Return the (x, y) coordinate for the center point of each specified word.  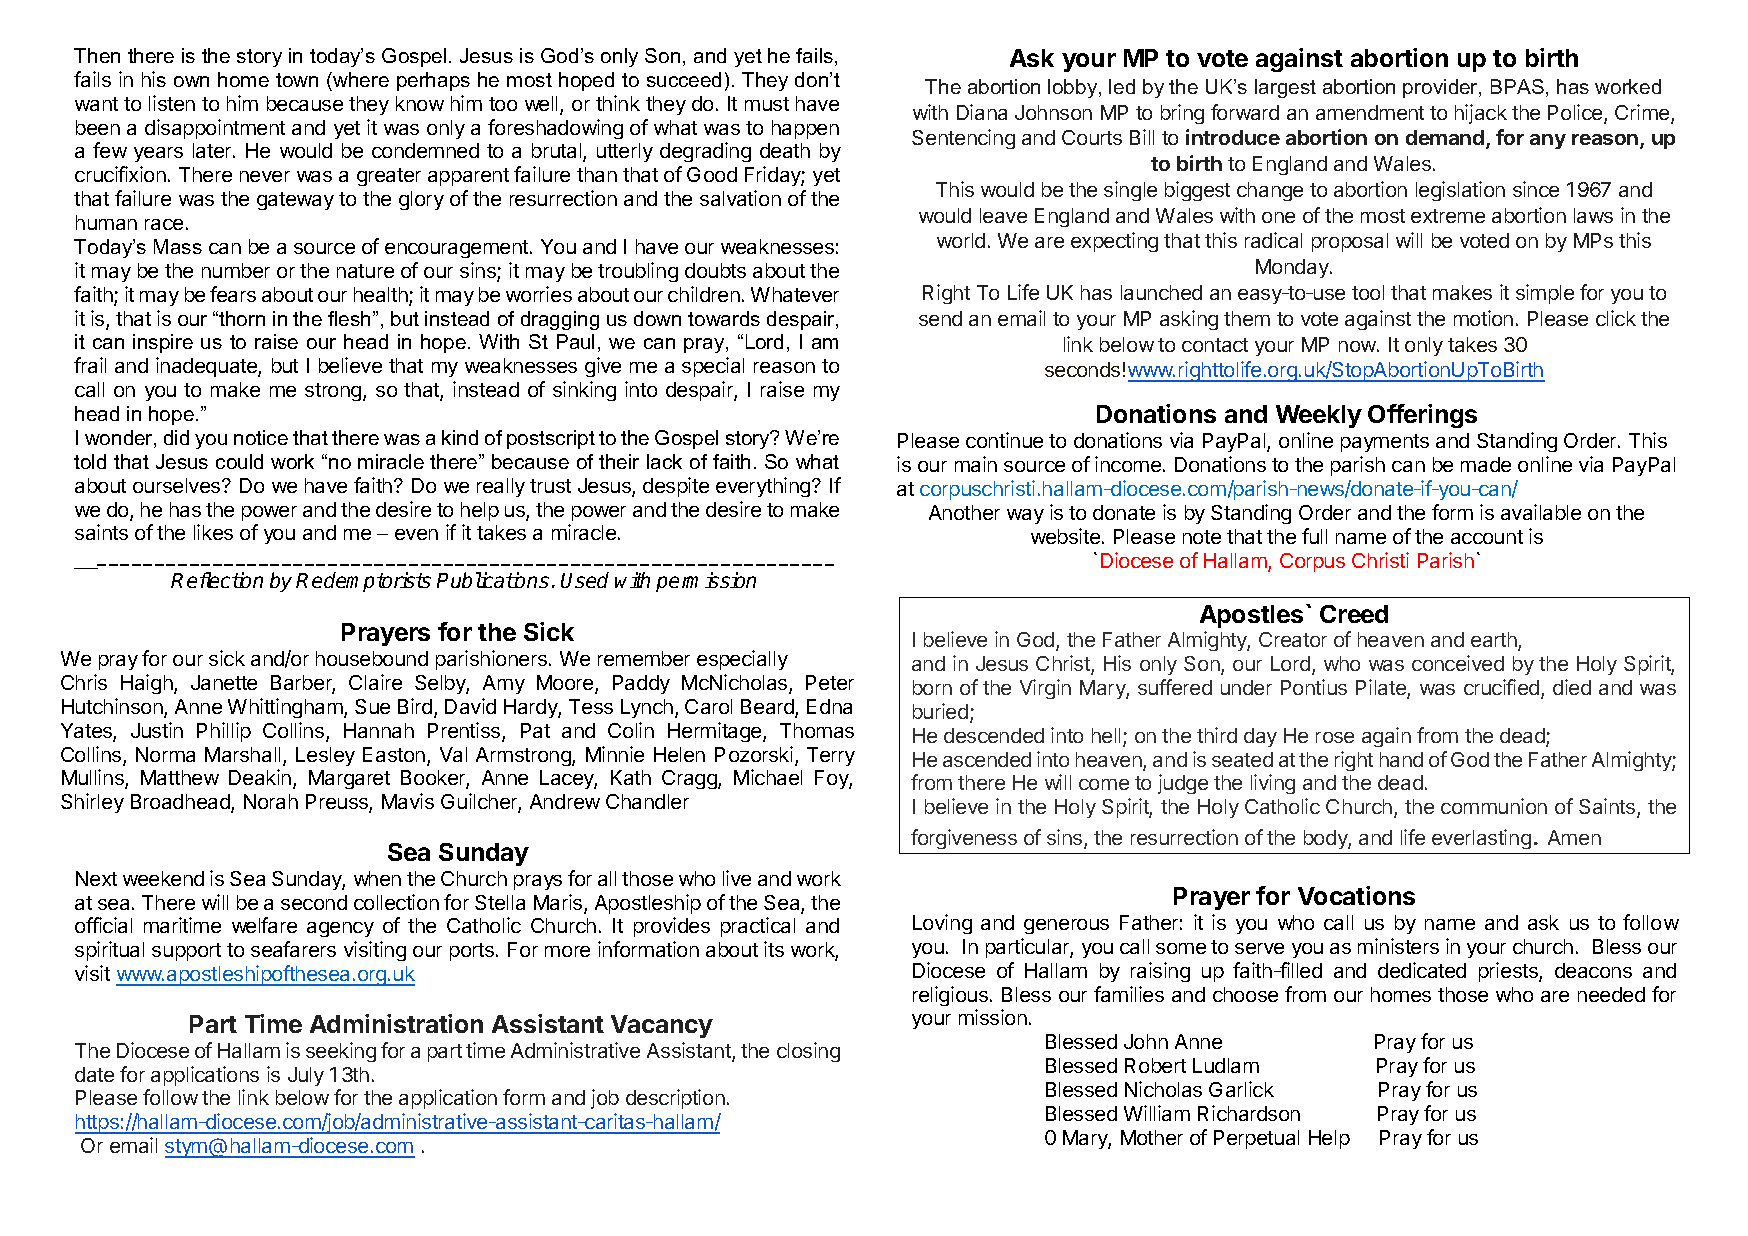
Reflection (217, 580)
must (767, 104)
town (297, 80)
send (940, 318)
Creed (1354, 614)
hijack (1481, 114)
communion (1494, 806)
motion (1483, 318)
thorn (242, 318)
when (377, 878)
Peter (830, 682)
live (737, 878)
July (306, 1076)
